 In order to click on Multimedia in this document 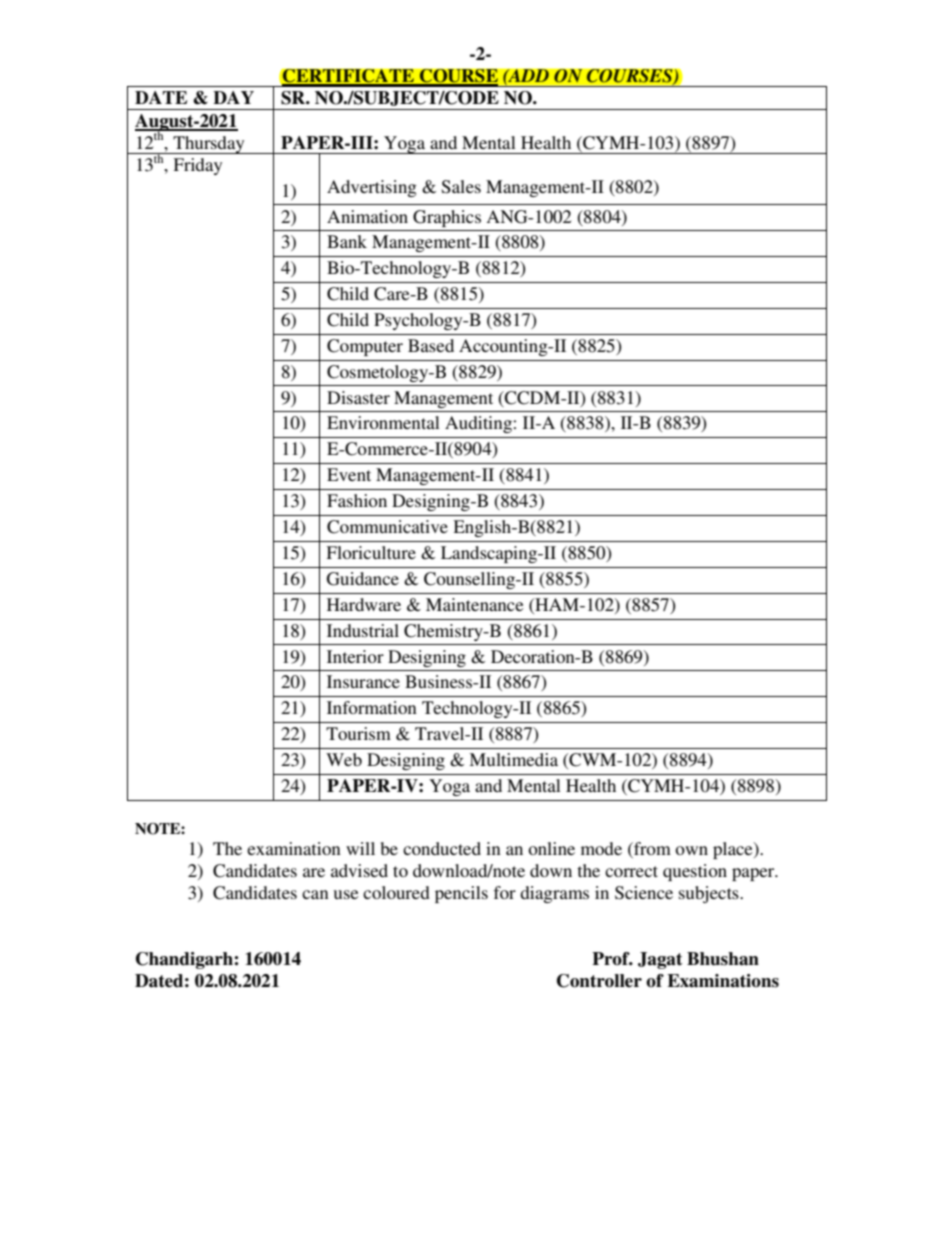, I will do `click(513, 759)`.
